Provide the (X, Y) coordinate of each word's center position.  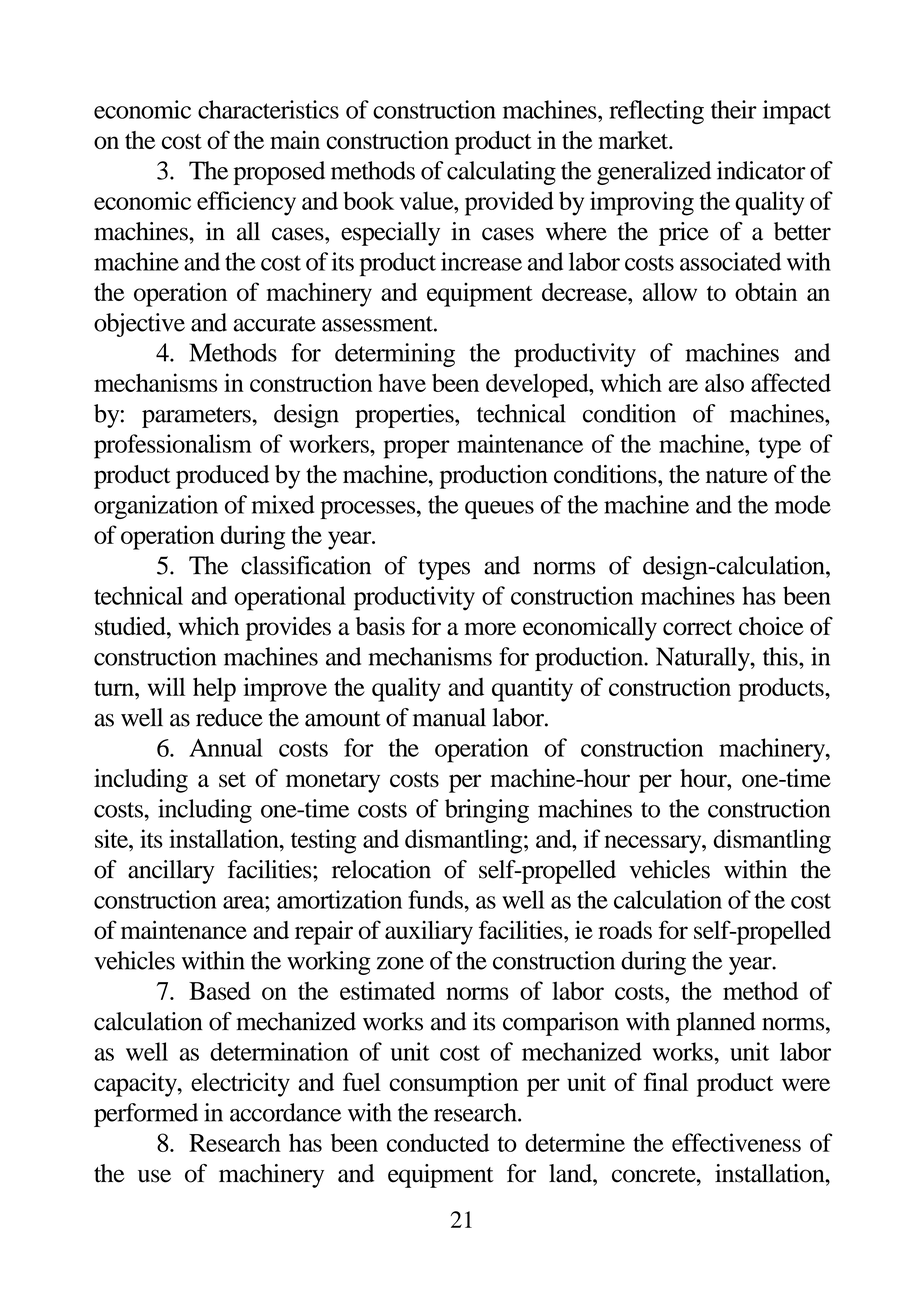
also (724, 382)
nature (737, 475)
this (781, 656)
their (734, 109)
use (154, 1176)
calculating (501, 173)
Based (220, 990)
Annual (226, 747)
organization (156, 507)
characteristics (268, 109)
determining (395, 355)
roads (625, 930)
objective (139, 325)
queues (499, 510)
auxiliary (429, 932)
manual (449, 717)
